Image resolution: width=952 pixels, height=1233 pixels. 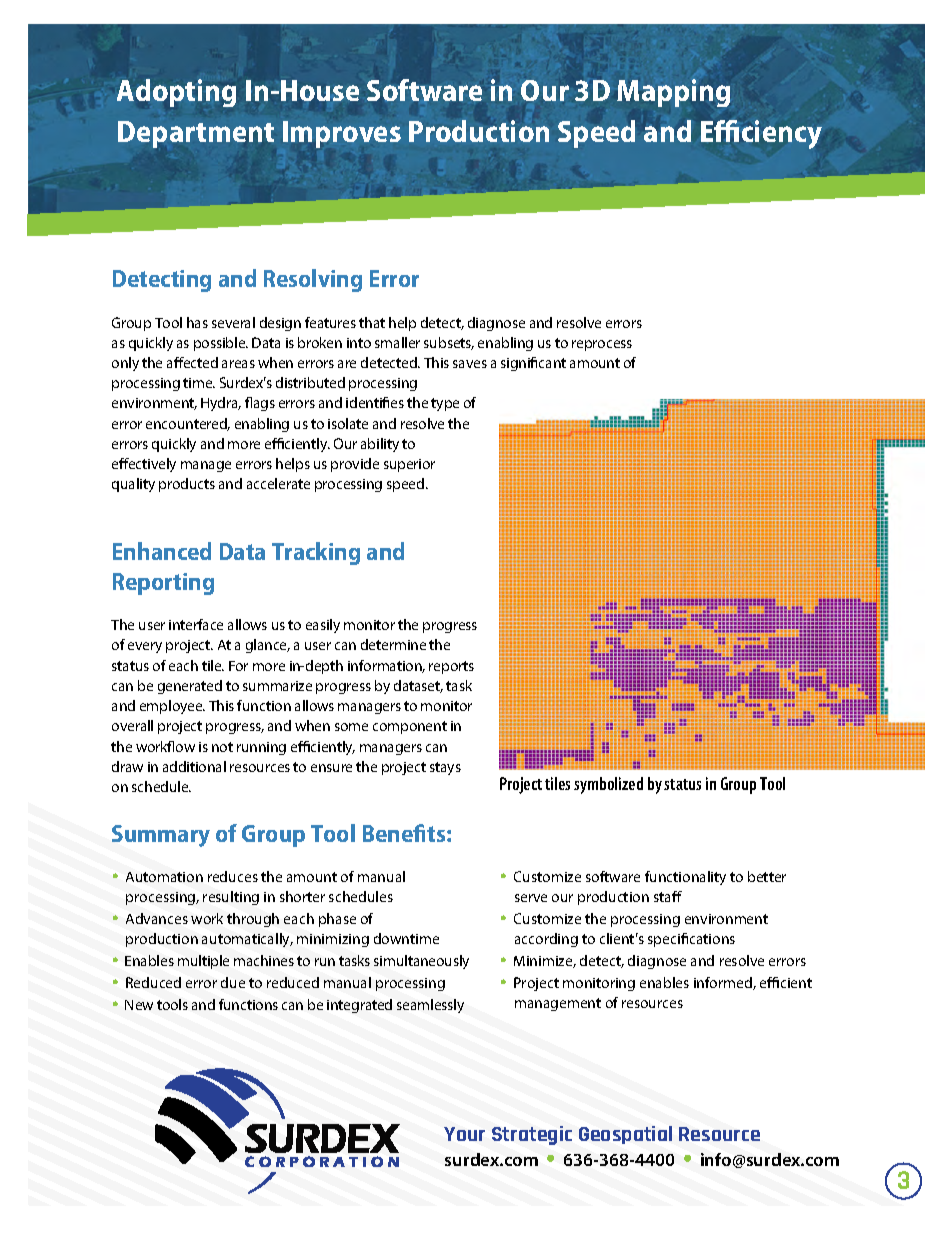 What do you see at coordinates (602, 345) in the page?
I see `reprocess` at bounding box center [602, 345].
